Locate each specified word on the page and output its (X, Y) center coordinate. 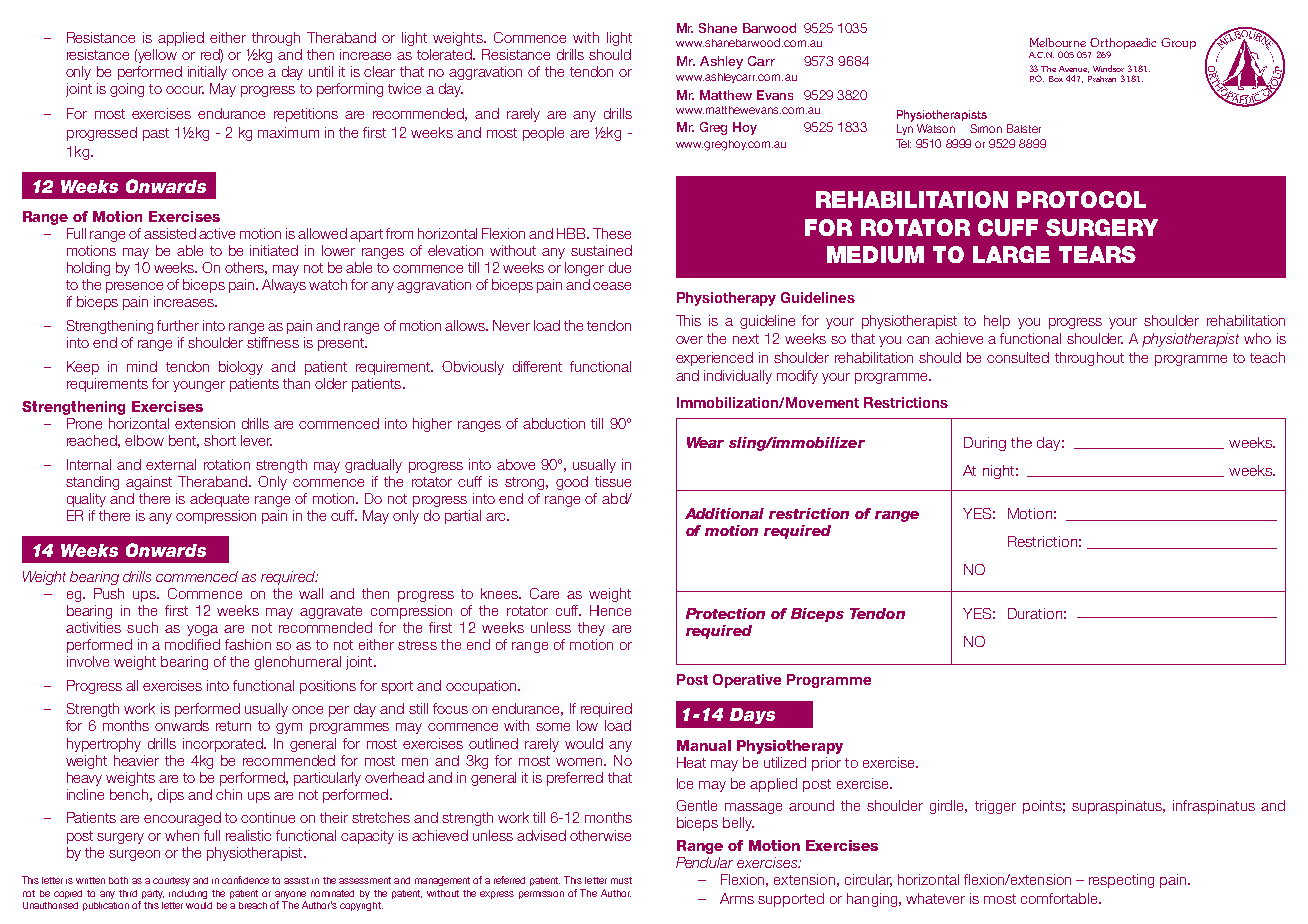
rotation (227, 464)
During (985, 444)
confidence (245, 880)
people (543, 134)
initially (207, 73)
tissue (613, 481)
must (621, 880)
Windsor (1108, 68)
